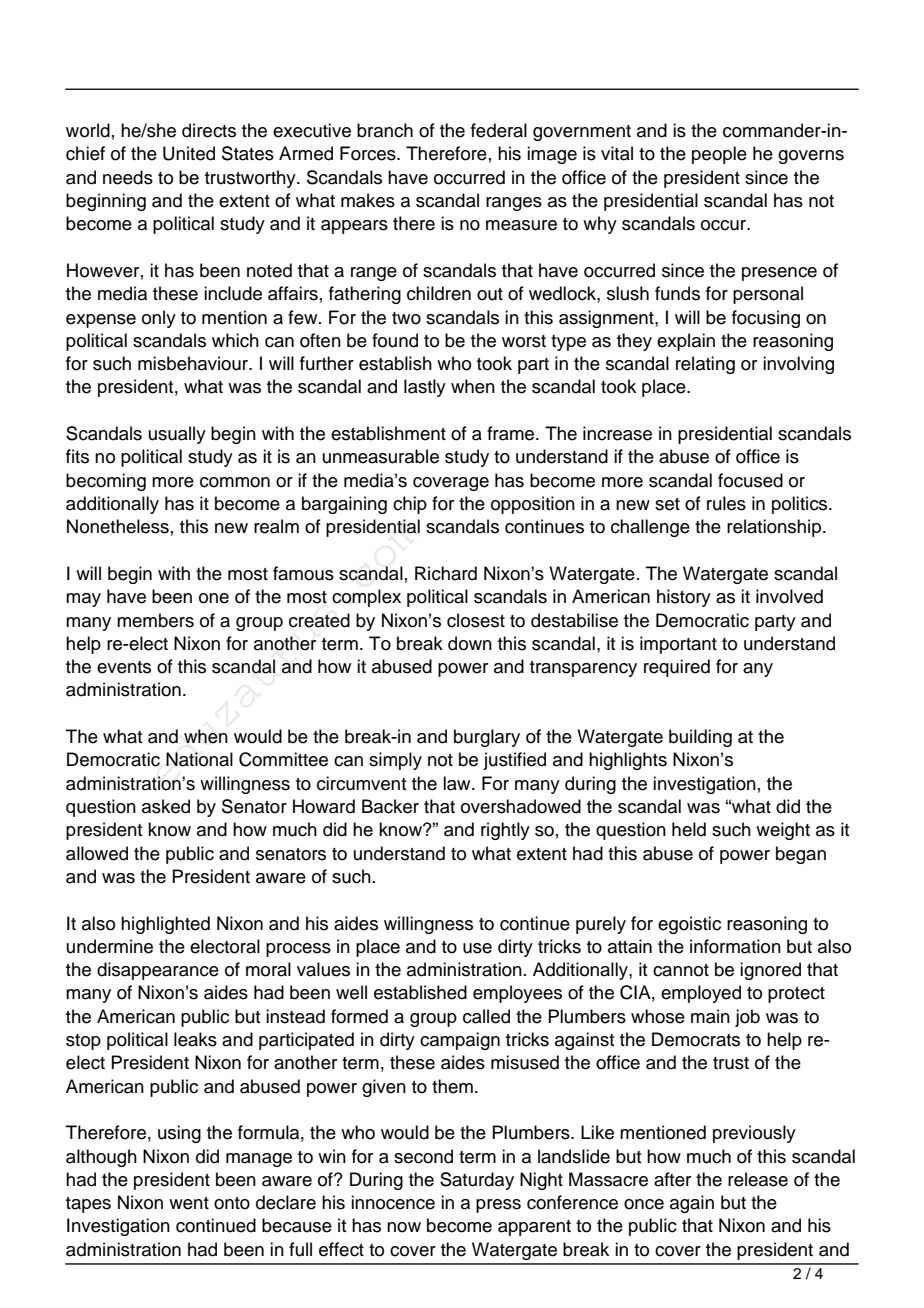 This screenshot has width=924, height=1308. What do you see at coordinates (719, 155) in the screenshot?
I see `people` at bounding box center [719, 155].
